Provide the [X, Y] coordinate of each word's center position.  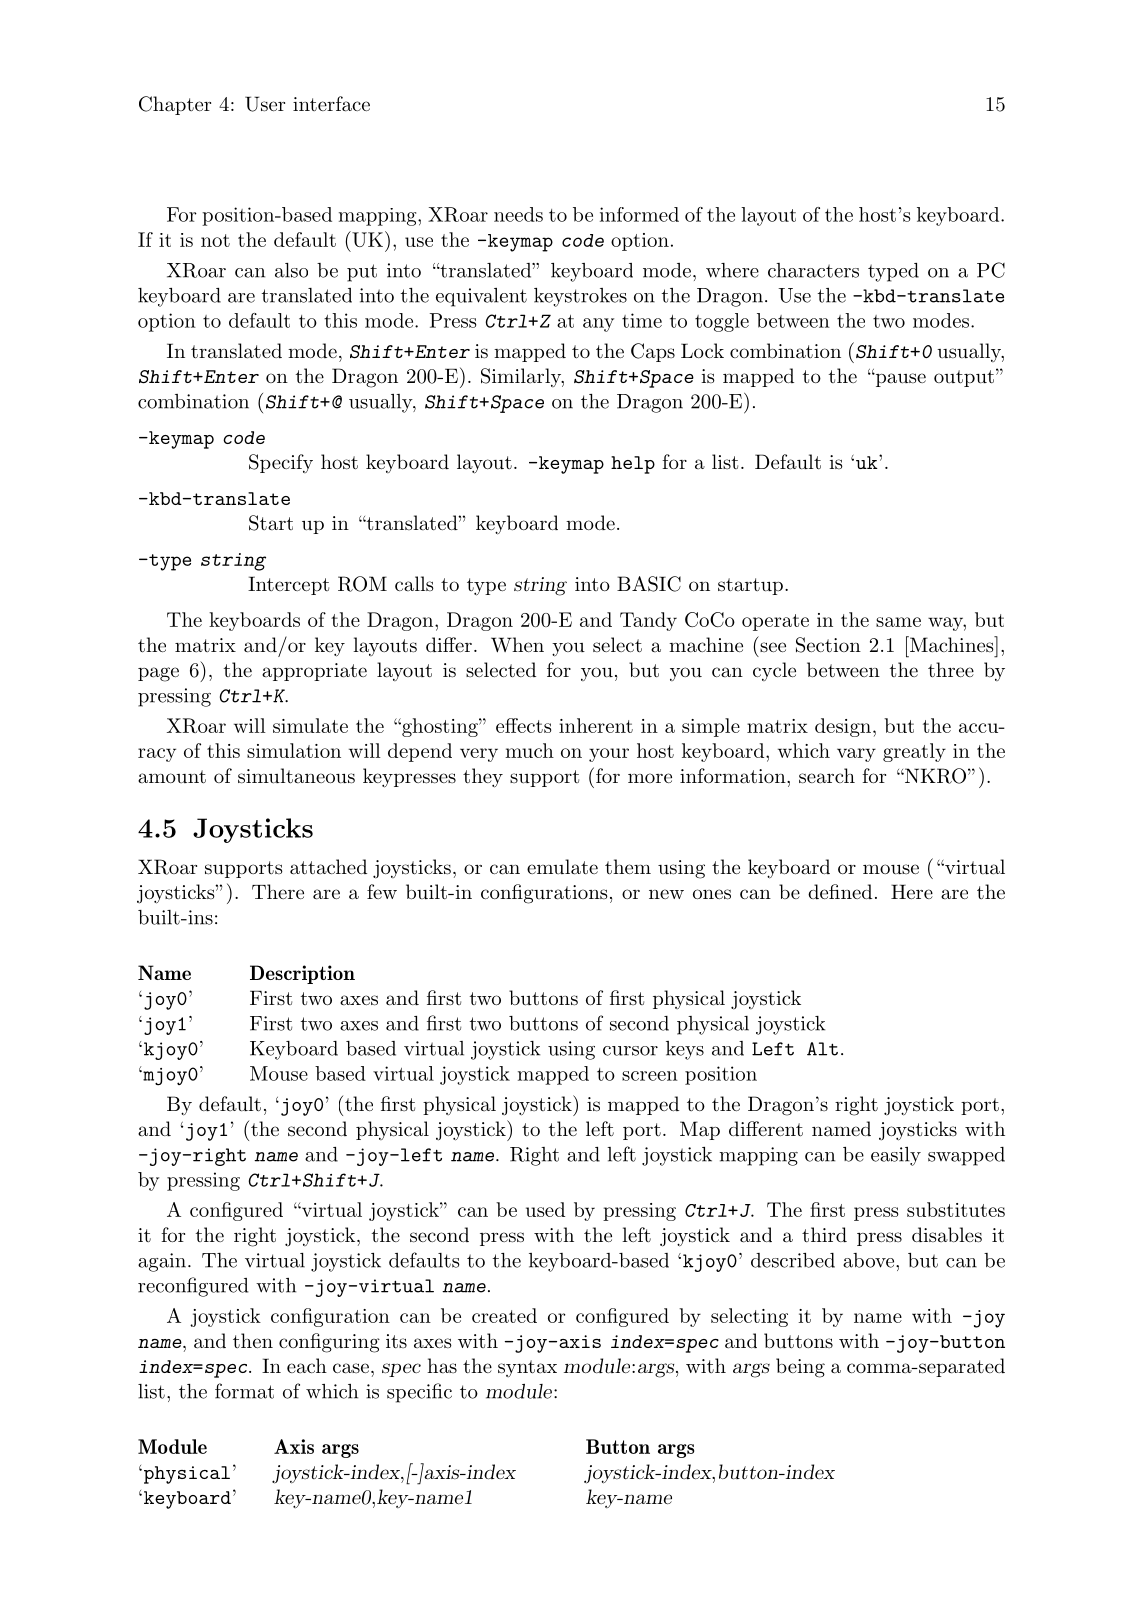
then [253, 1340]
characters [813, 270]
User [265, 104]
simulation [294, 750]
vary [856, 755]
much [529, 750]
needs [518, 214]
